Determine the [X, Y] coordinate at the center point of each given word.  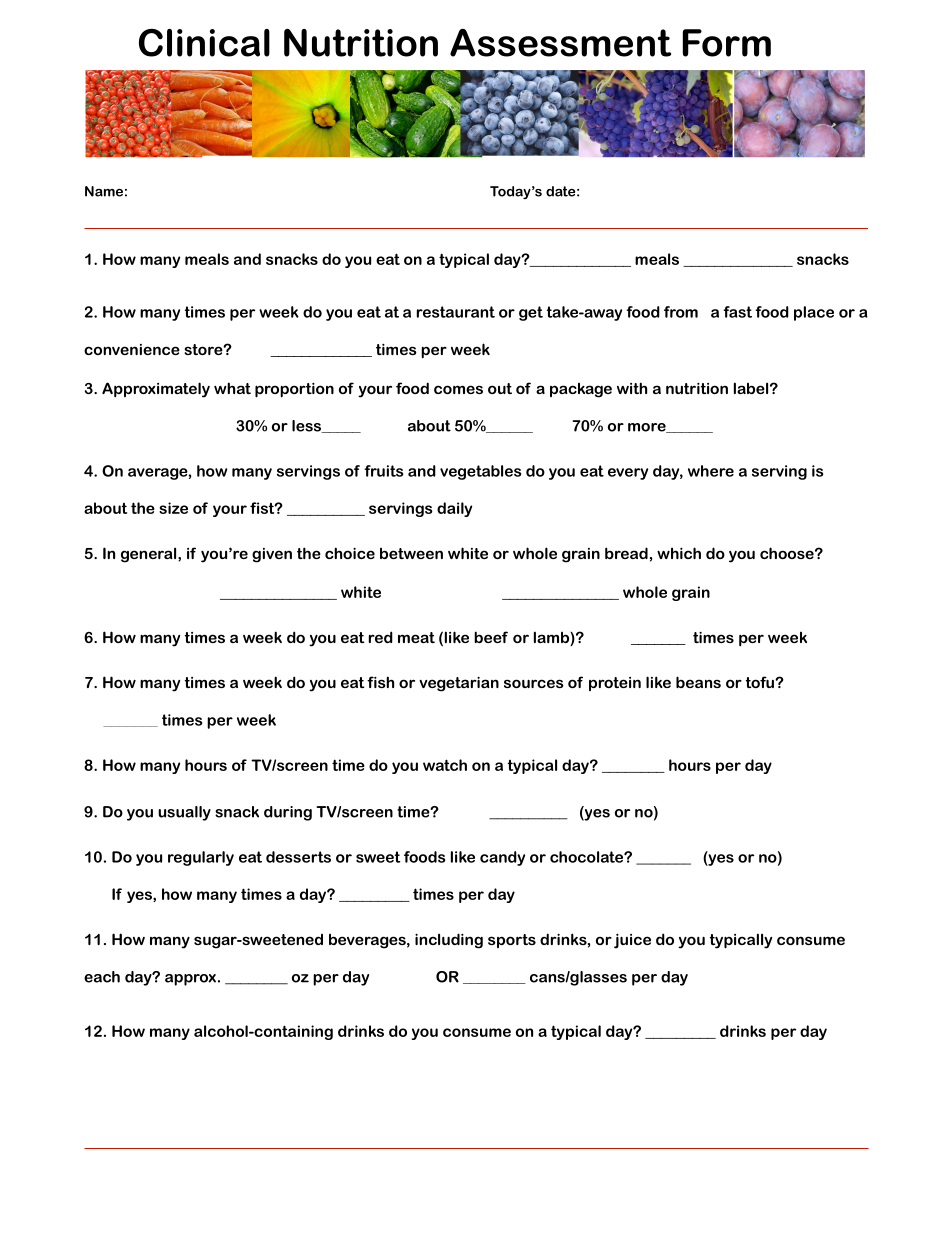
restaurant [456, 312]
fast [737, 312]
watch [445, 765]
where [711, 471]
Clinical [204, 43]
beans [698, 682]
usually [184, 813]
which [679, 553]
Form [727, 43]
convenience [132, 349]
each [102, 977]
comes [458, 389]
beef [491, 637]
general [150, 555]
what [232, 388]
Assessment [560, 43]
